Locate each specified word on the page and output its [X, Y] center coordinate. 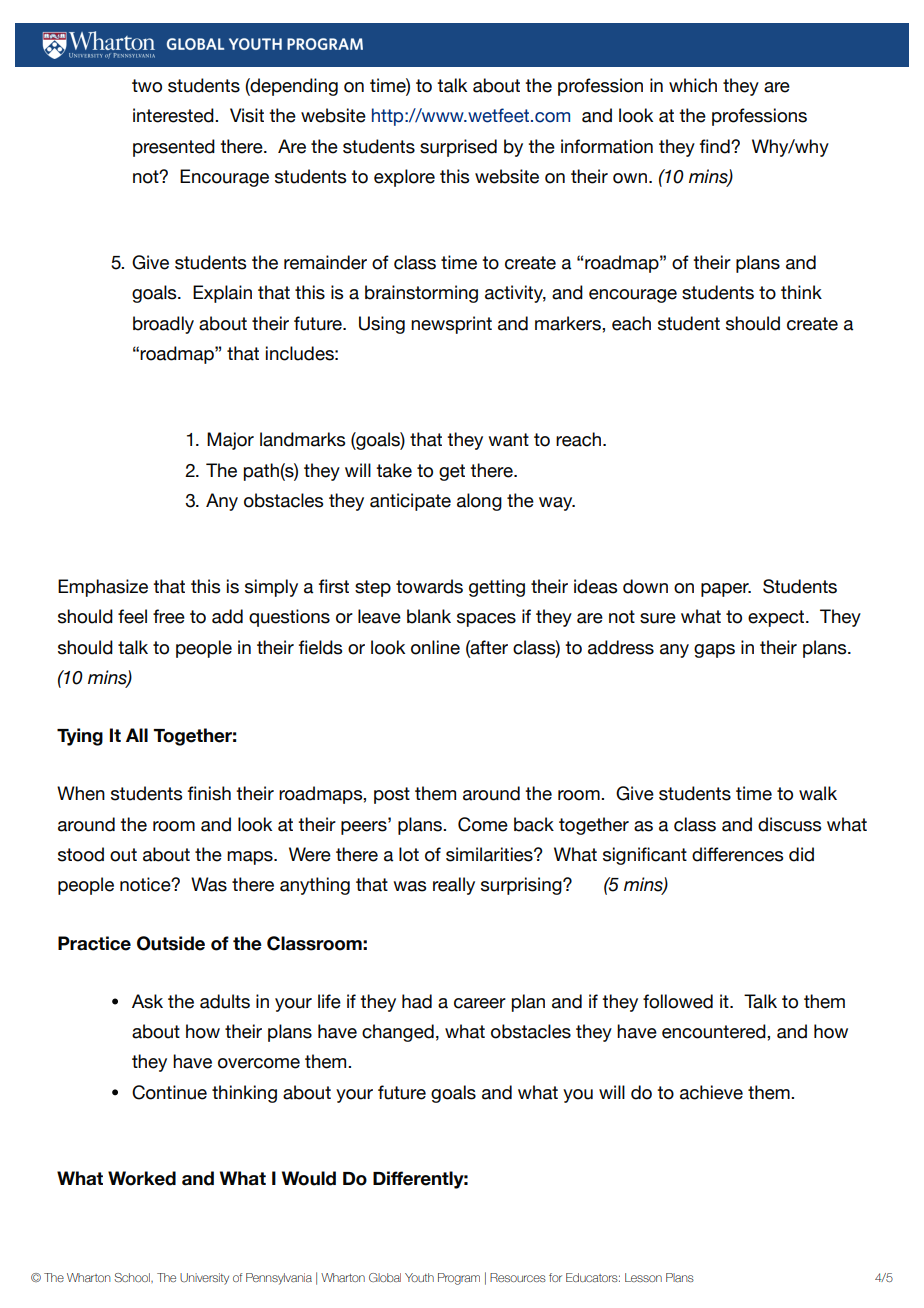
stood [81, 854]
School [133, 1277]
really [454, 886]
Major [230, 441]
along [479, 502]
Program [459, 1279]
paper [726, 590]
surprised [458, 148]
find [716, 146]
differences [737, 854]
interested [174, 115]
